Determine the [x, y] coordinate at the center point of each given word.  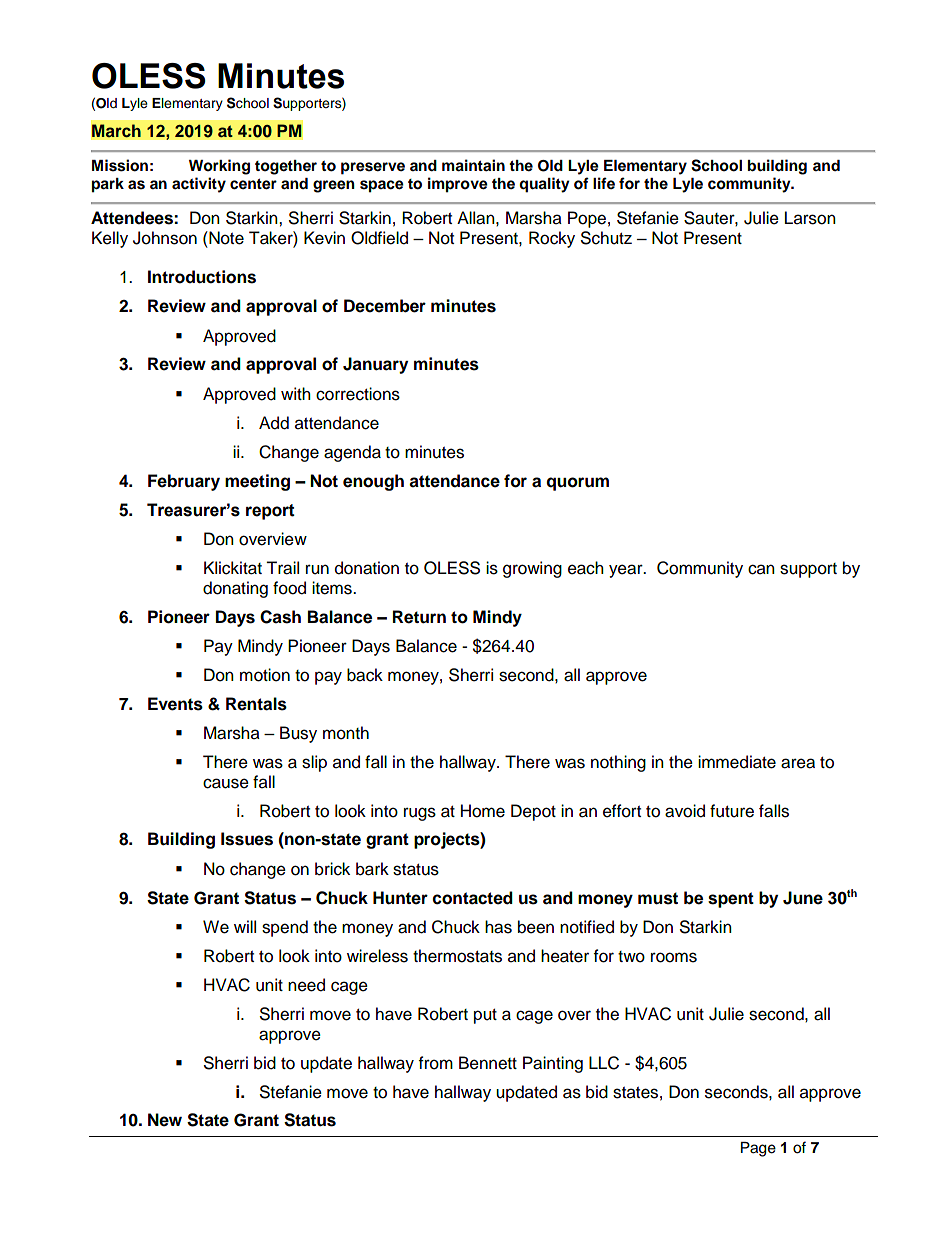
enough [373, 482]
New [165, 1120]
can [761, 569]
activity [199, 185]
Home [483, 811]
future [732, 811]
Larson [810, 218]
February [184, 482]
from [436, 1063]
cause [226, 783]
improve [458, 185]
